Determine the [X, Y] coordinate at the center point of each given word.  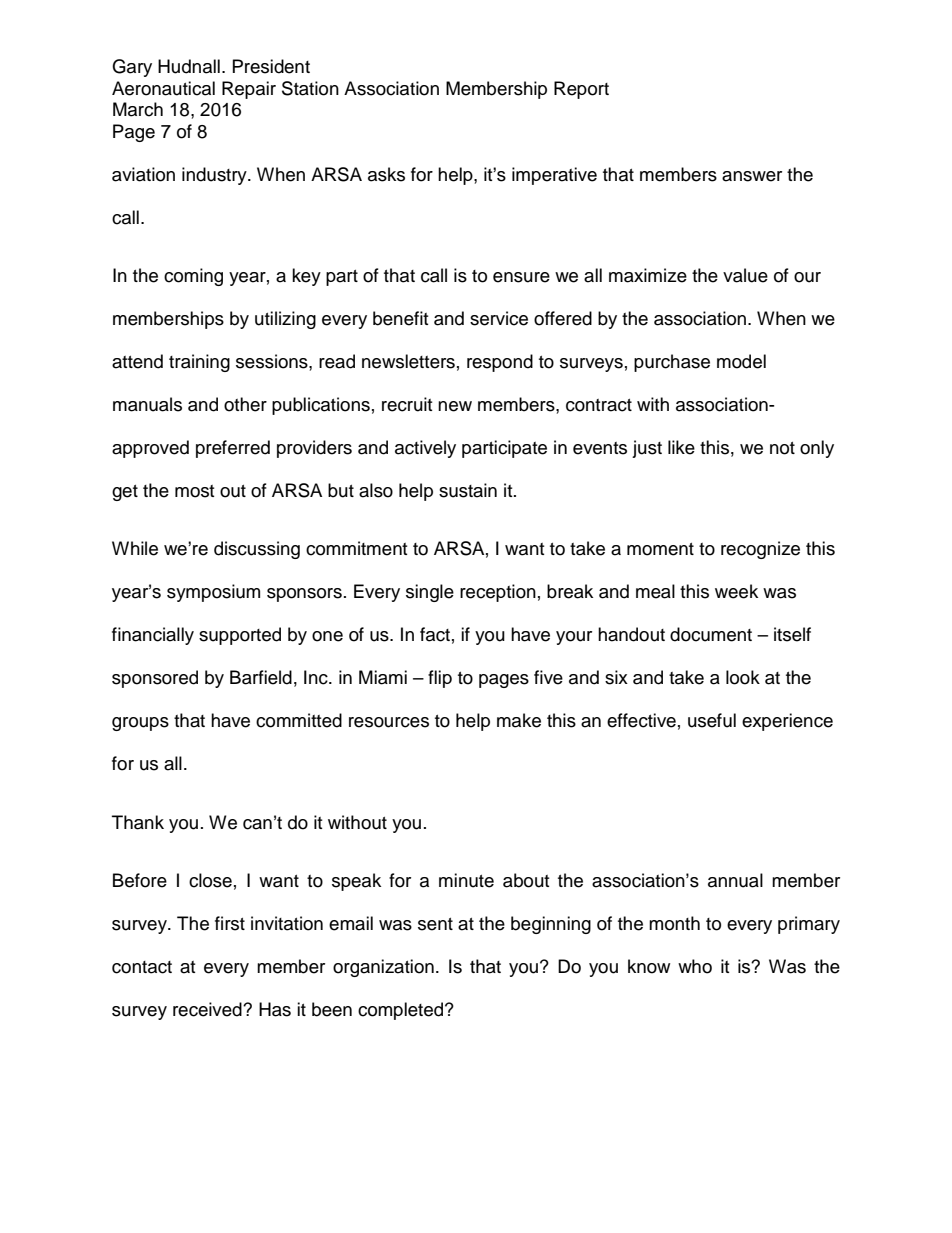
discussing [257, 550]
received [208, 1009]
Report [581, 90]
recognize [760, 550]
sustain [468, 490]
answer [752, 176]
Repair [249, 90]
